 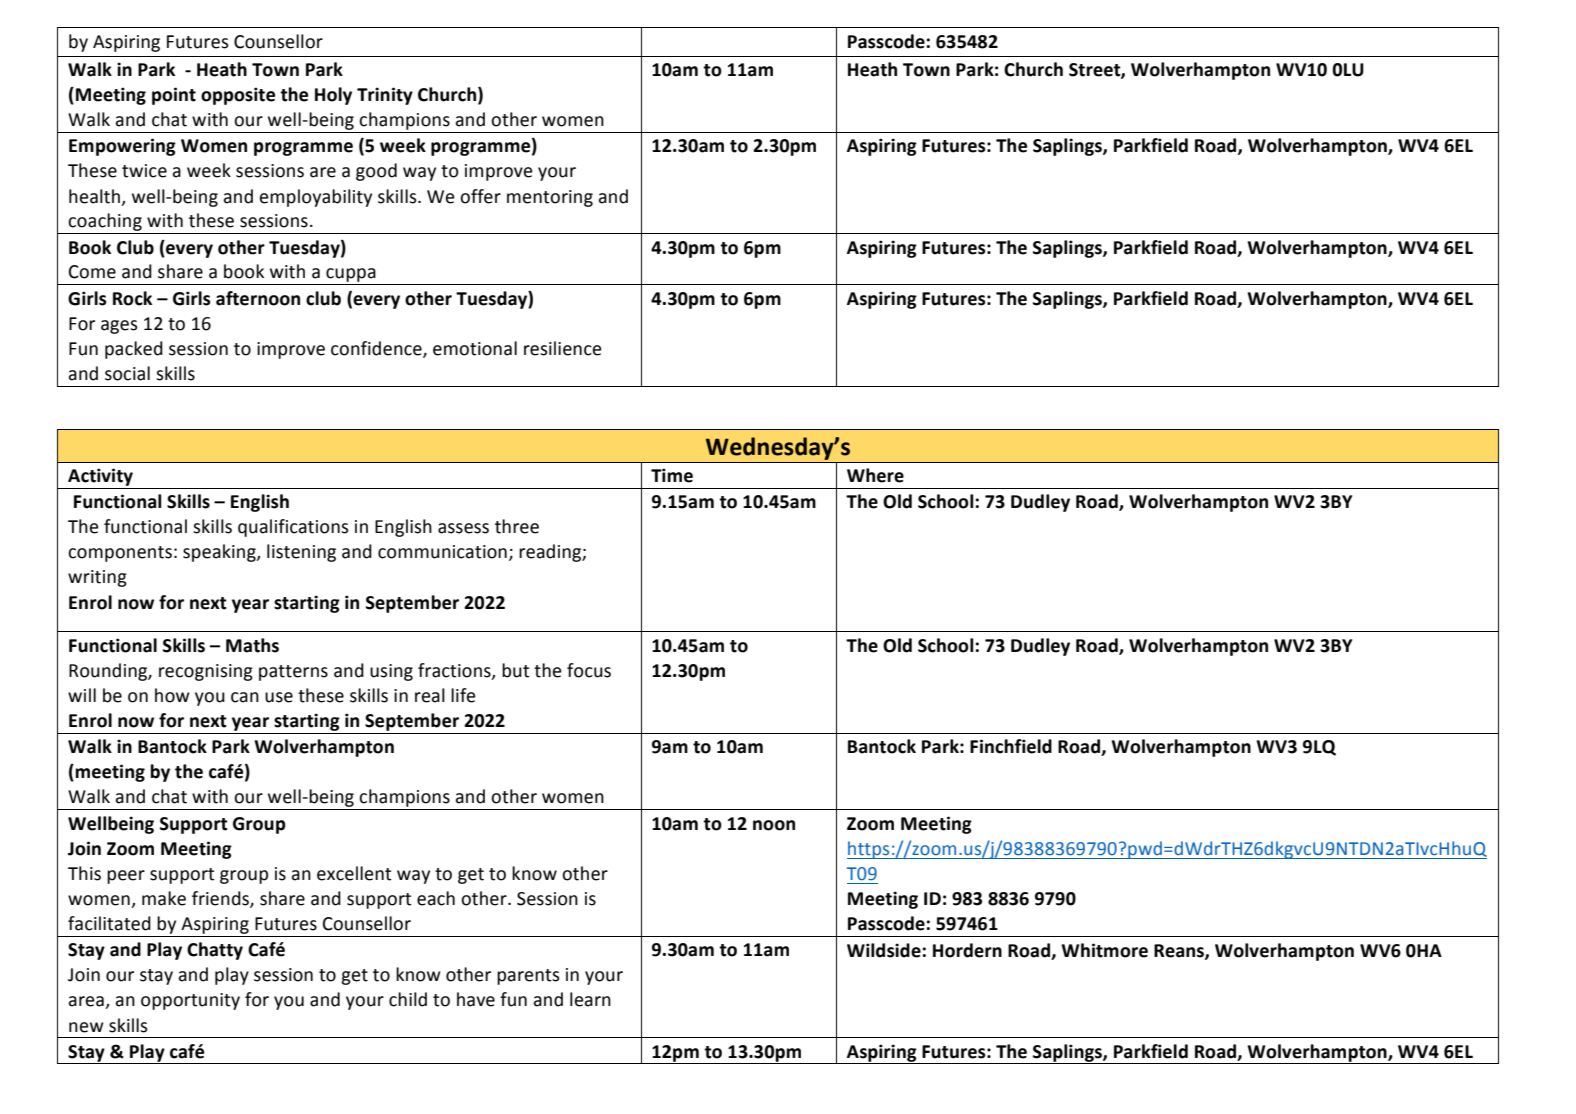 I want to click on offer, so click(x=480, y=196).
